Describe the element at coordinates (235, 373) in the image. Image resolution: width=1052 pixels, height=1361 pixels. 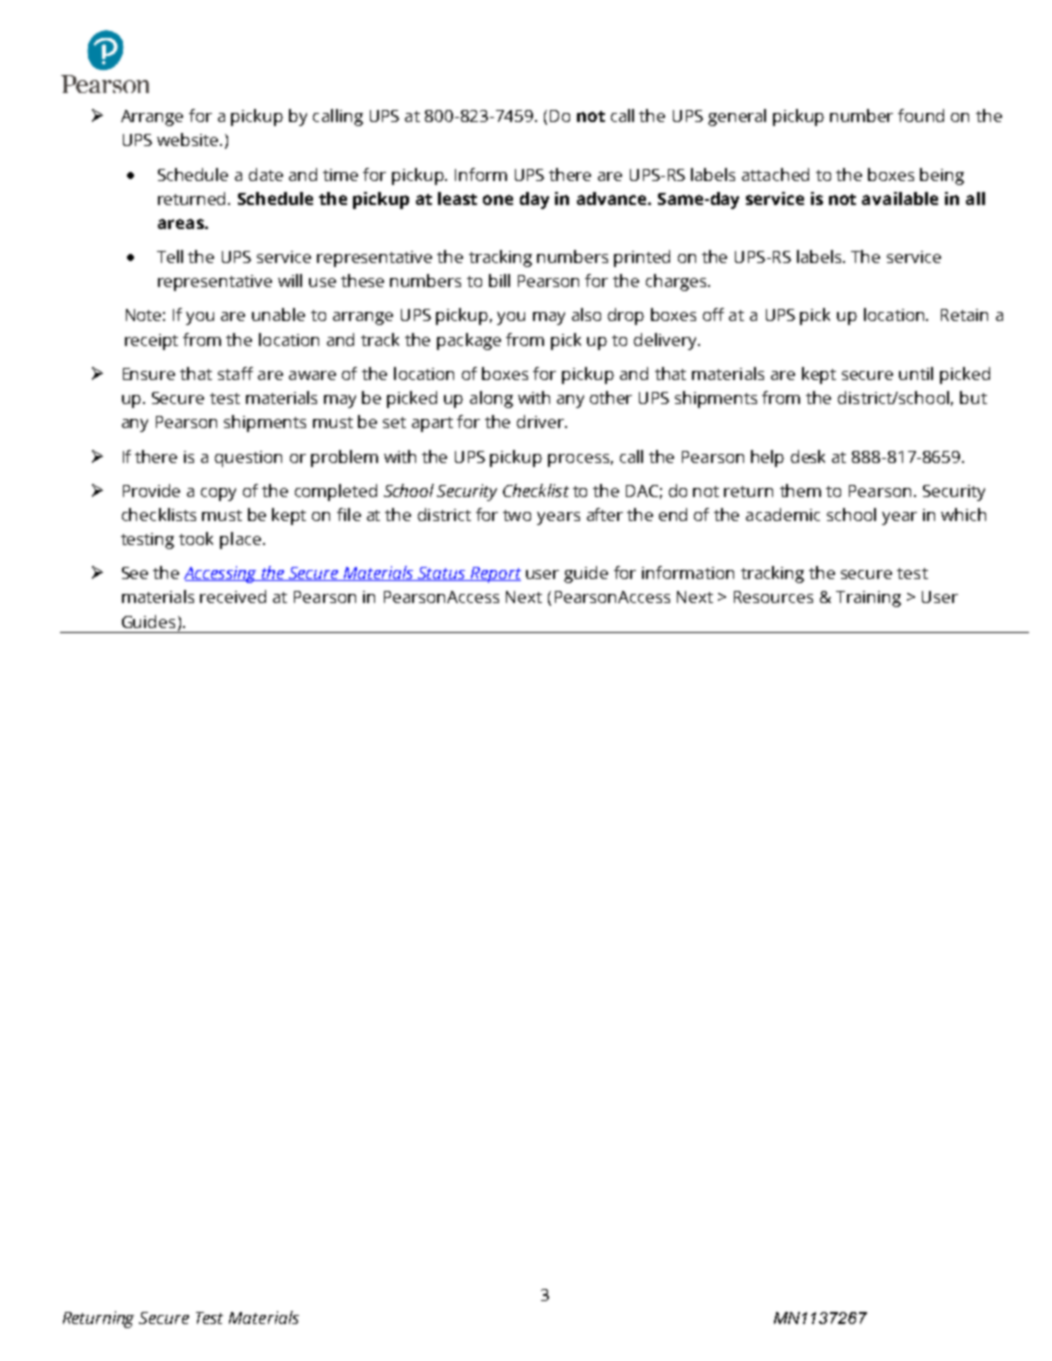
I see `staff` at that location.
